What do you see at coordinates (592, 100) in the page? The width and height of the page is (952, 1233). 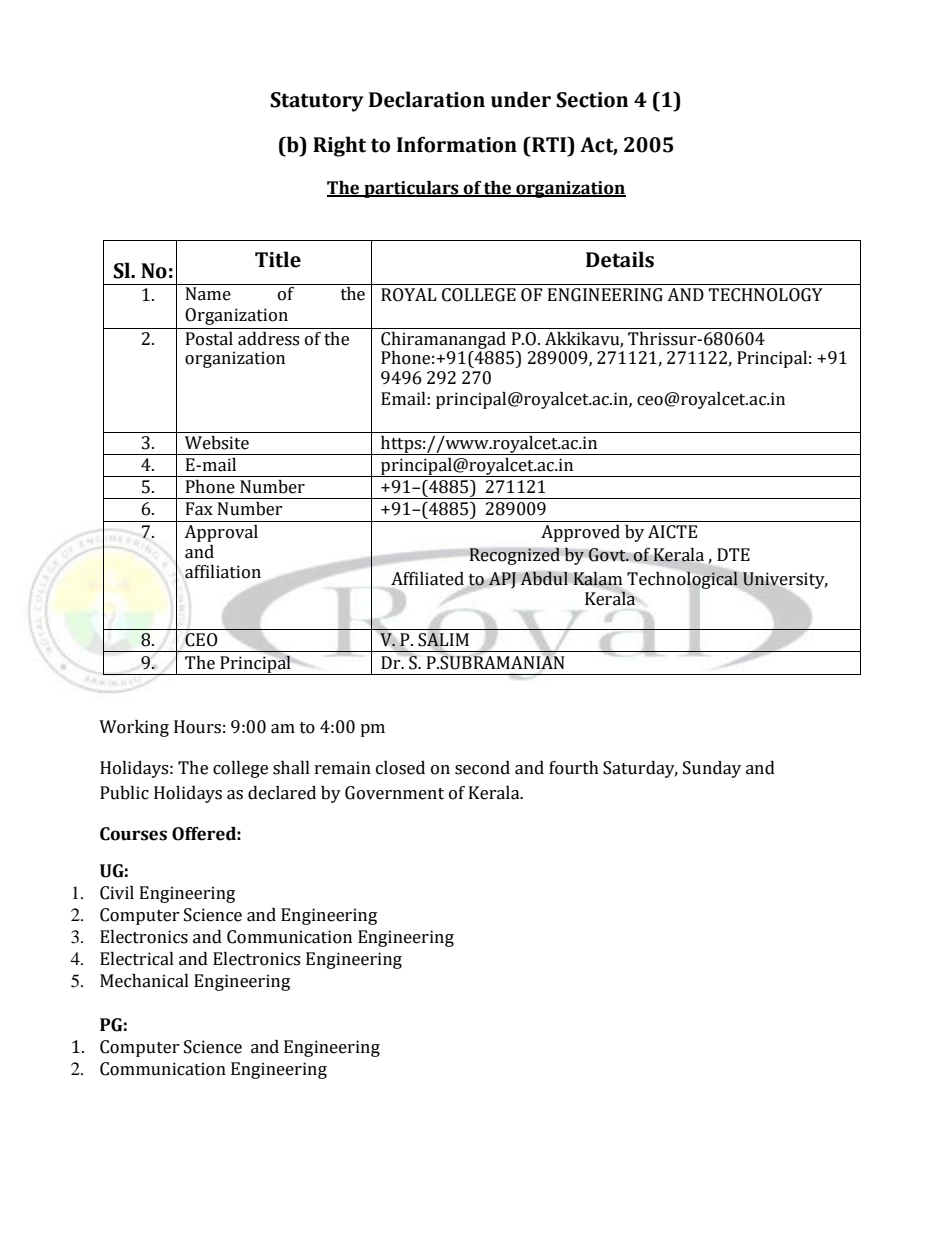 I see `Section` at bounding box center [592, 100].
